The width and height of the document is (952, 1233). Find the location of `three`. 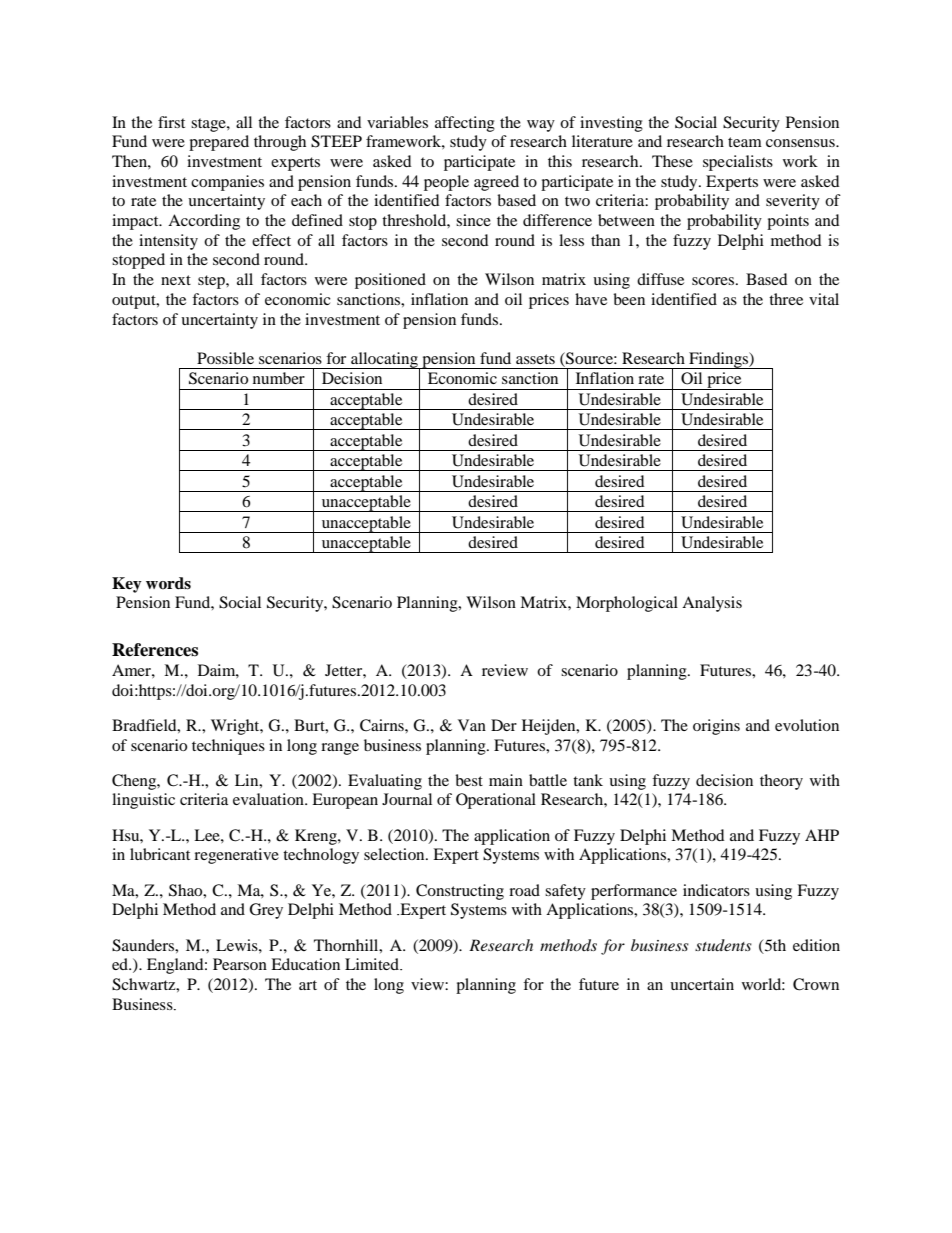

three is located at coordinates (786, 299).
